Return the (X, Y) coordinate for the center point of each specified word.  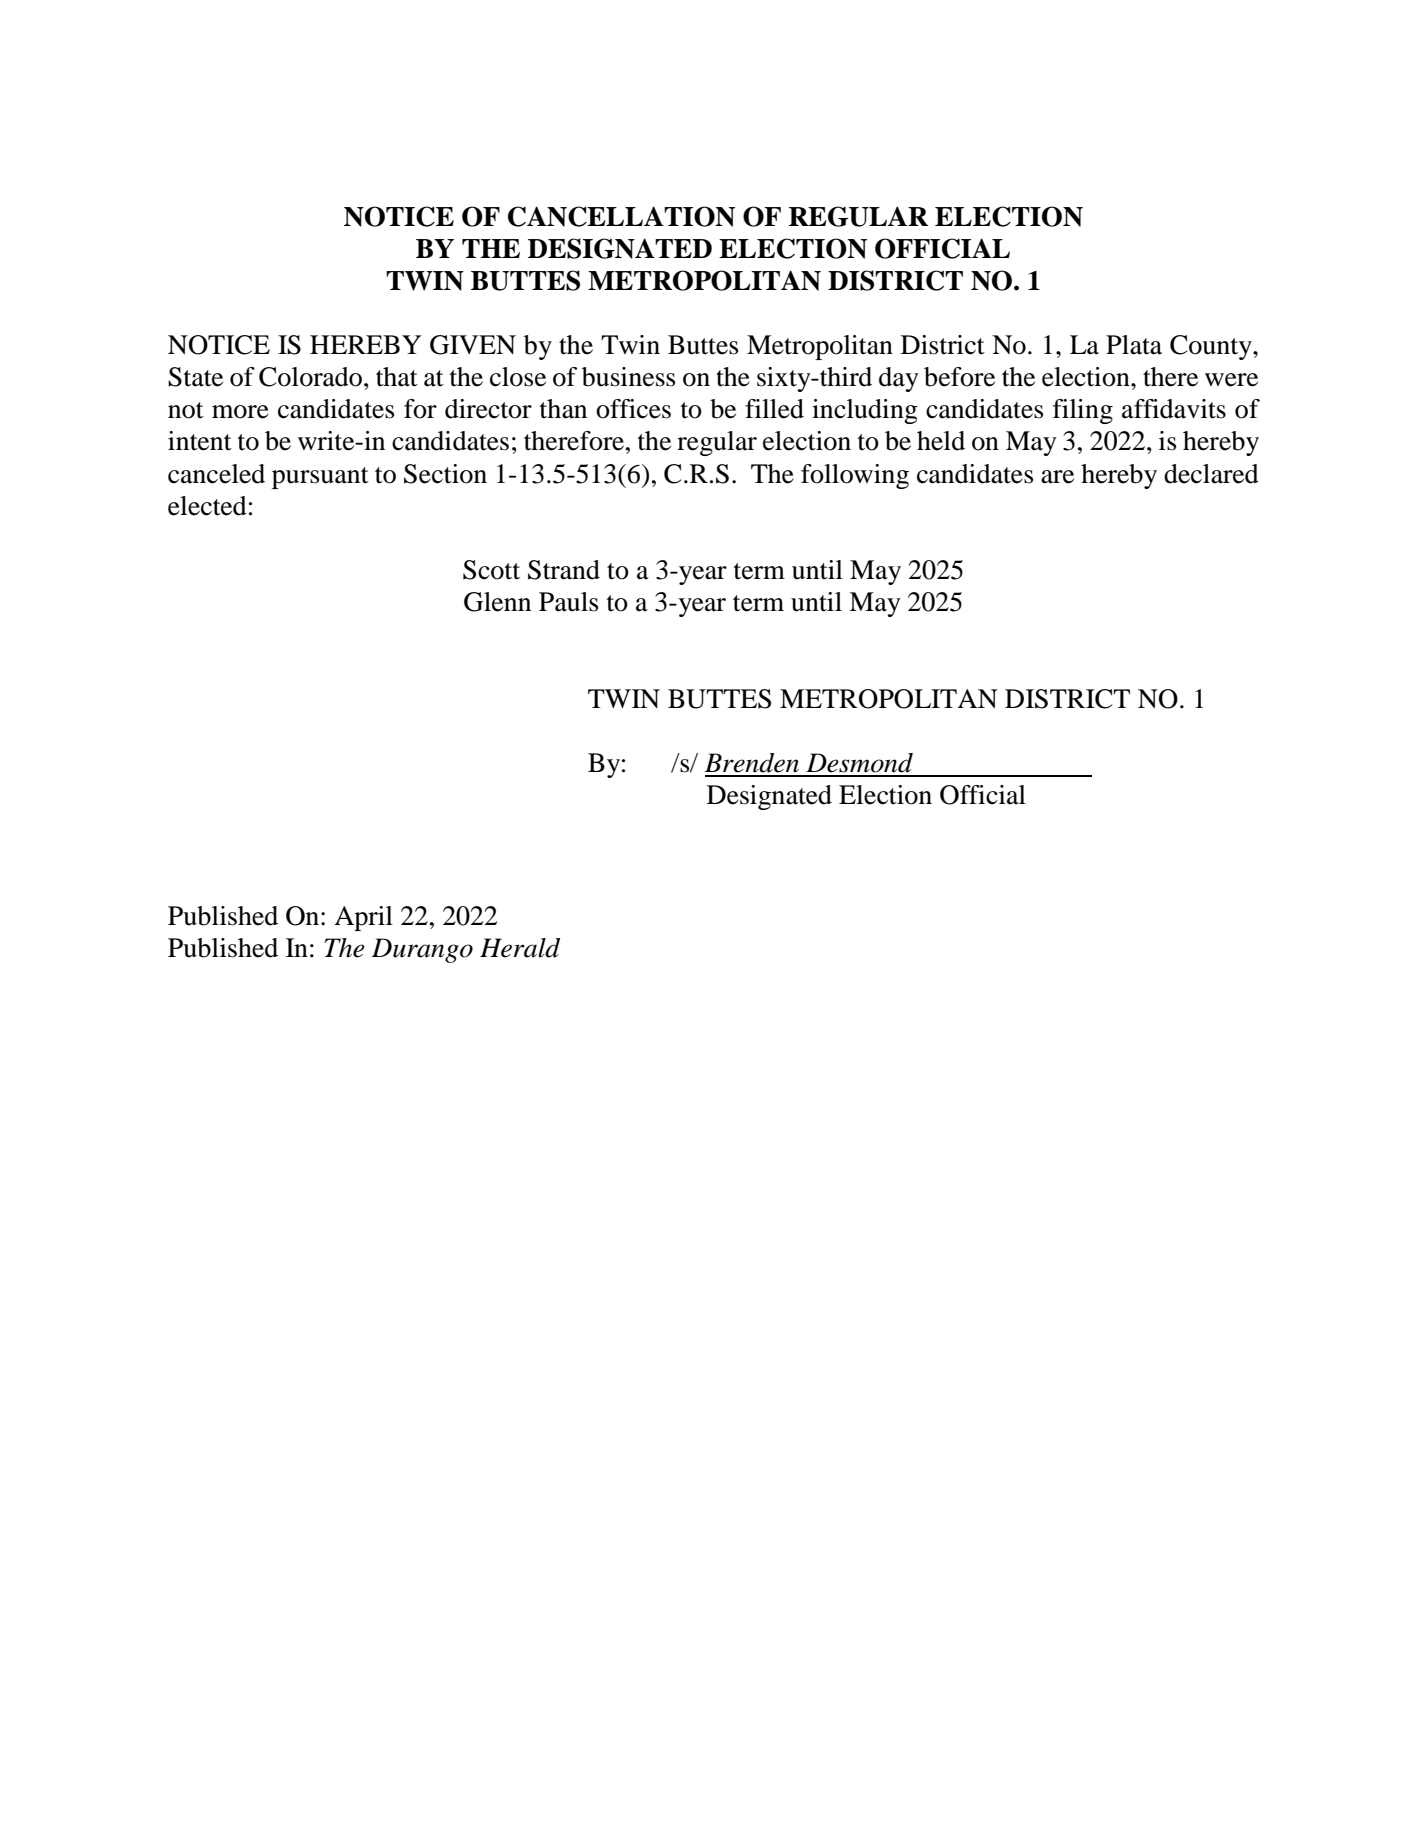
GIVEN (473, 345)
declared (1211, 474)
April (363, 918)
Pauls (568, 602)
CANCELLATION (621, 216)
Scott (491, 570)
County (1212, 347)
